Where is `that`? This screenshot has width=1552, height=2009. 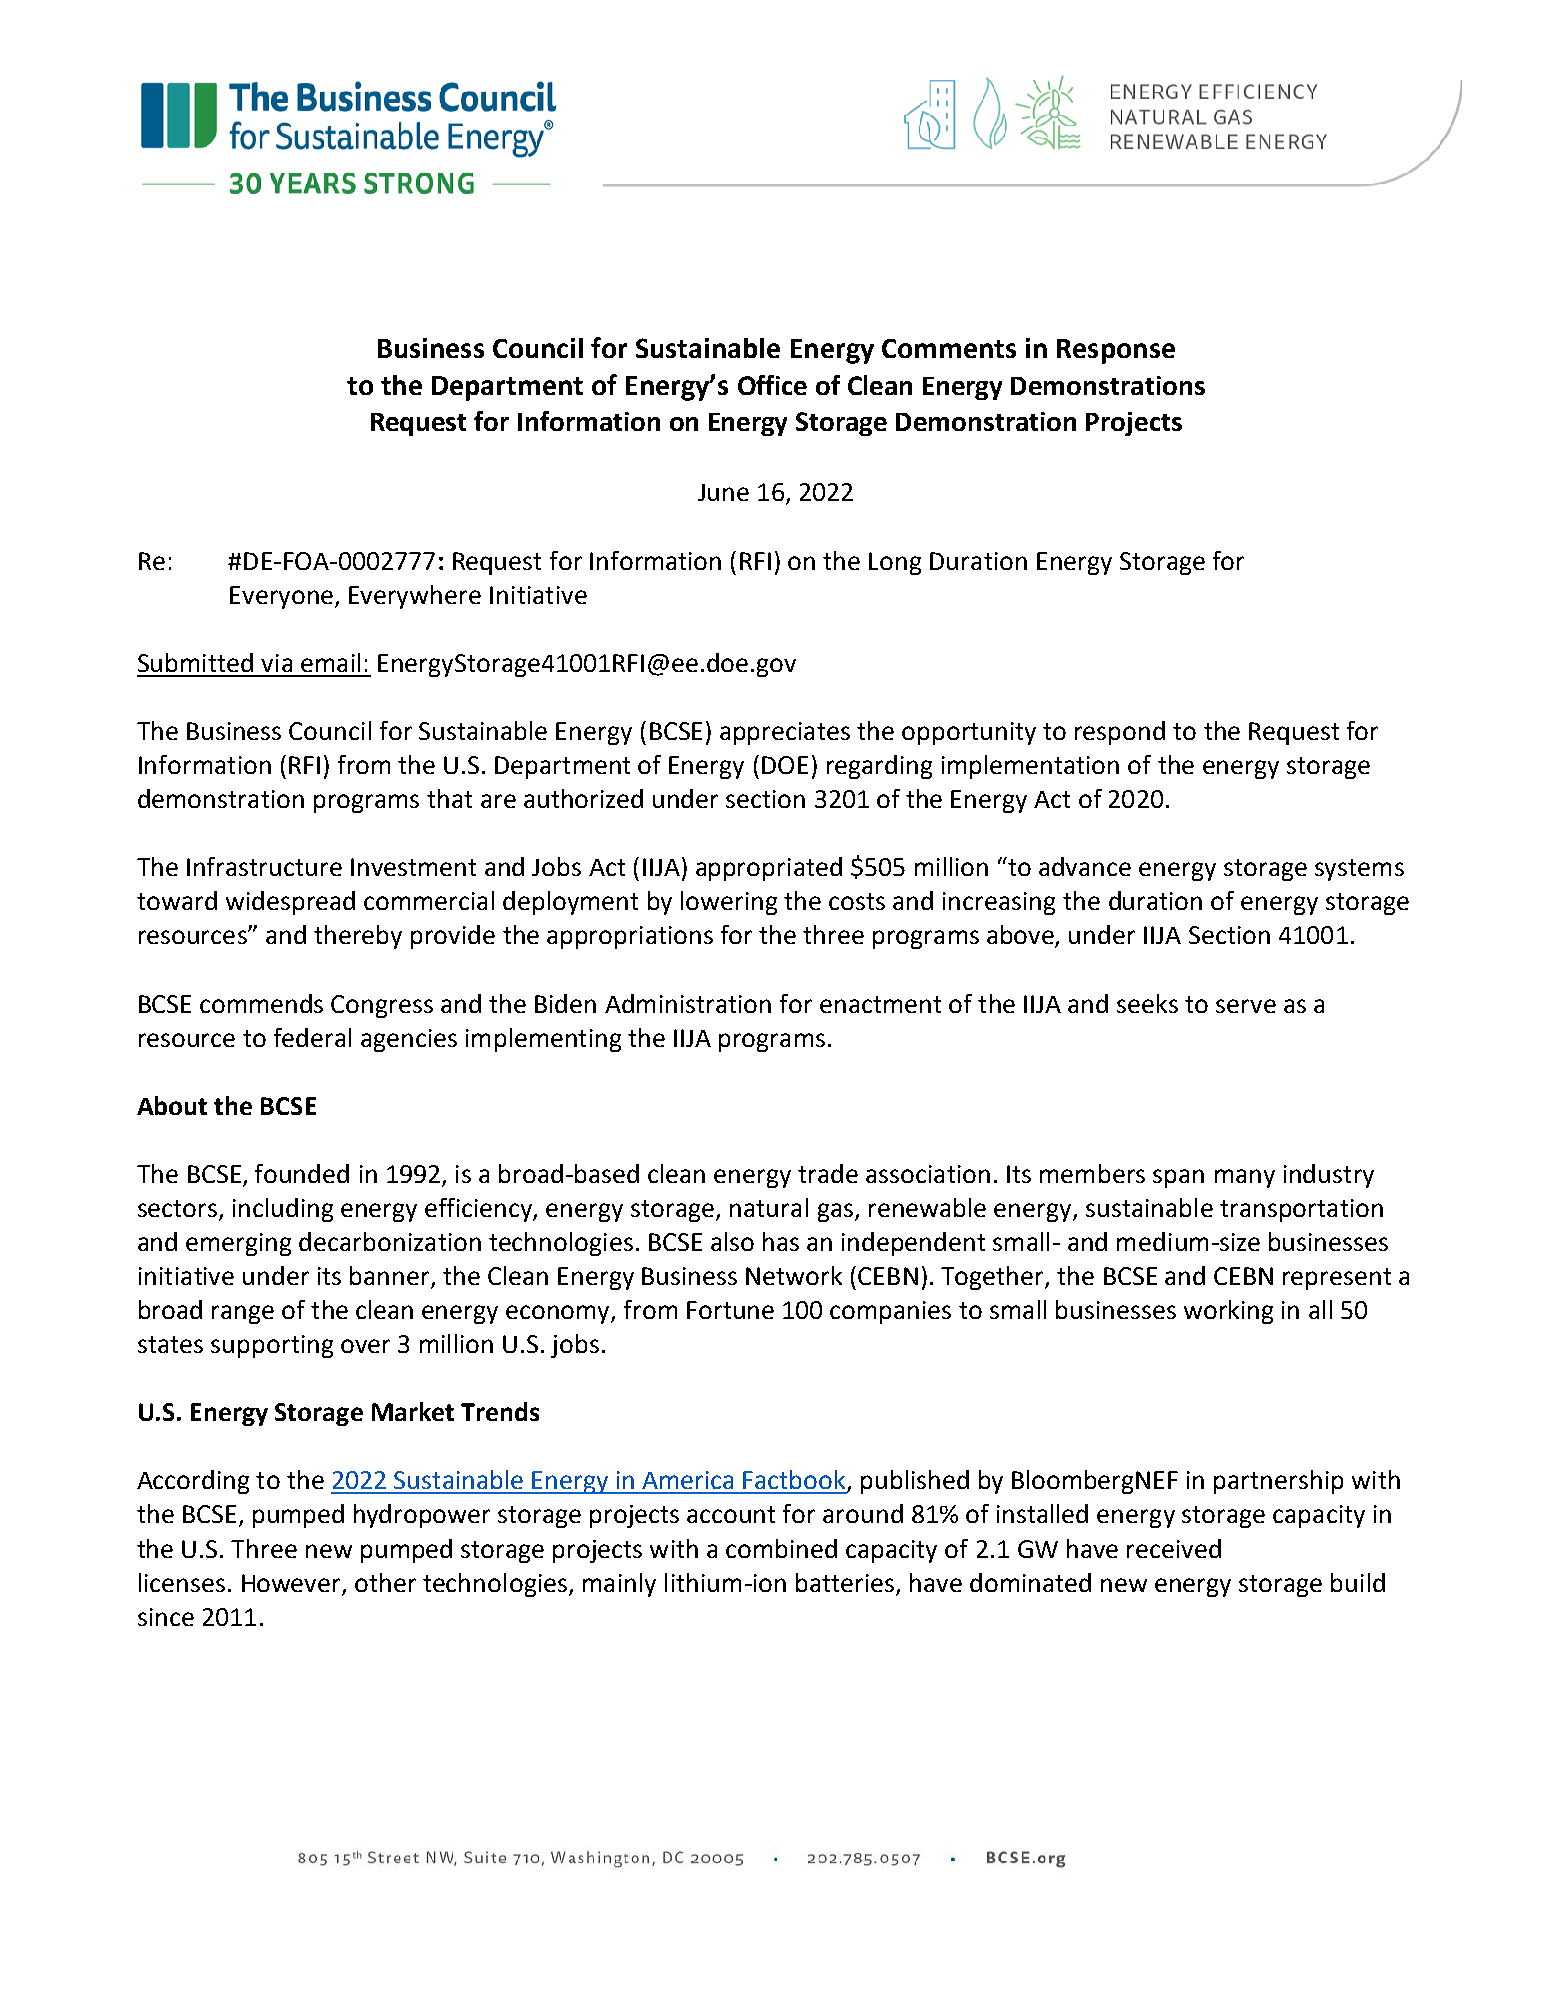 that is located at coordinates (449, 798).
